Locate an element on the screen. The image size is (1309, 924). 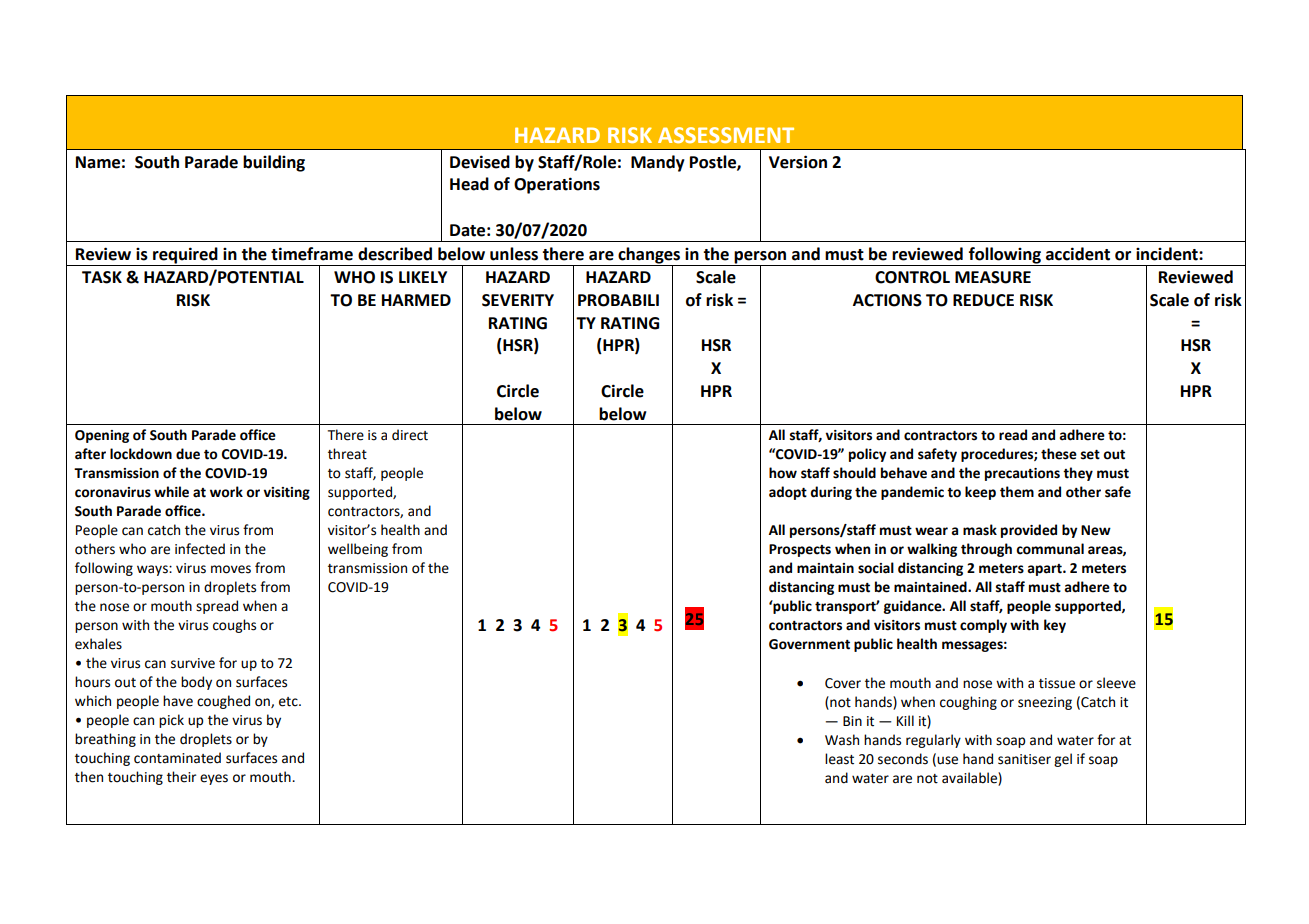
due is located at coordinates (188, 454).
